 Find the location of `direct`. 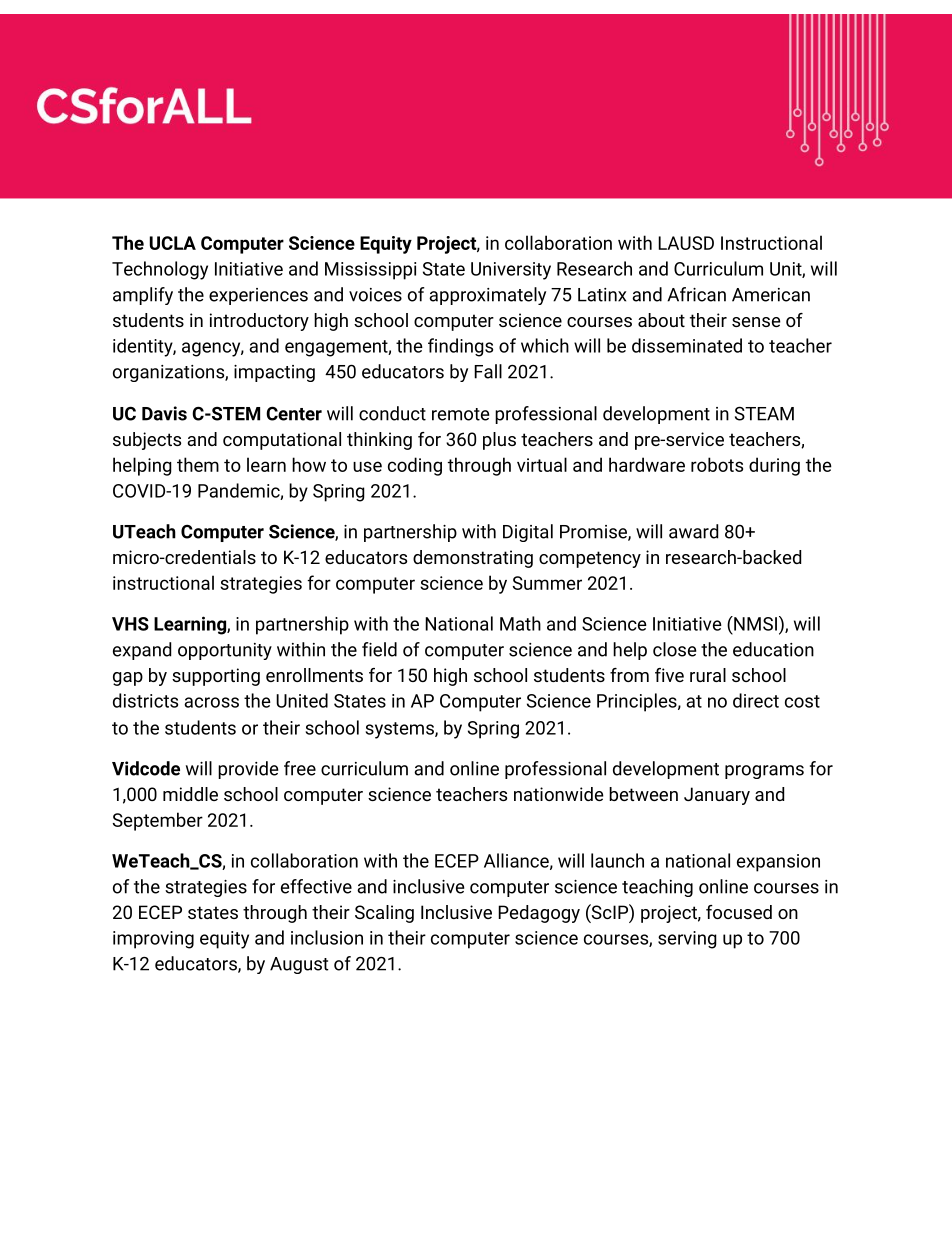

direct is located at coordinates (756, 700).
